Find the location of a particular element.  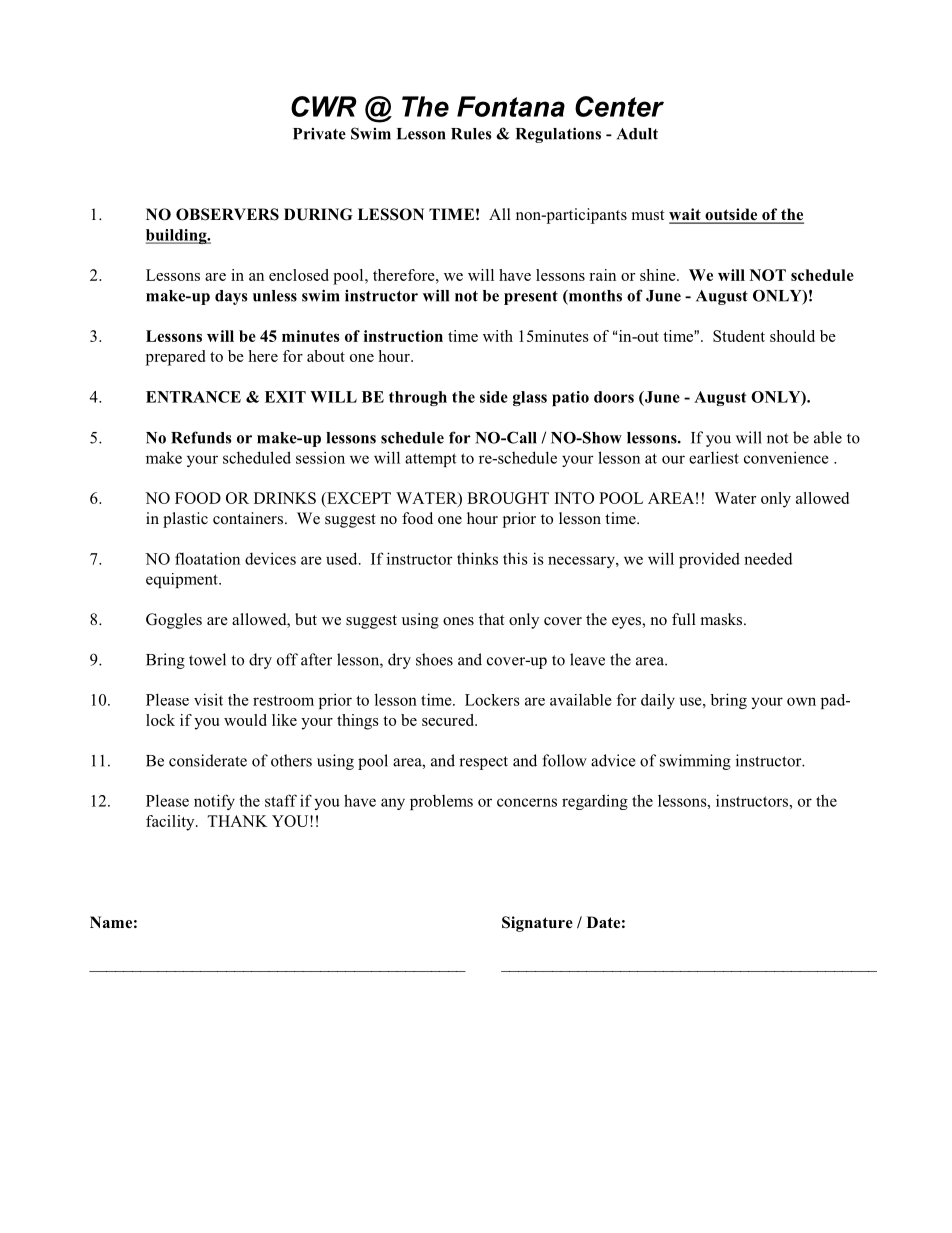

containers is located at coordinates (249, 518).
